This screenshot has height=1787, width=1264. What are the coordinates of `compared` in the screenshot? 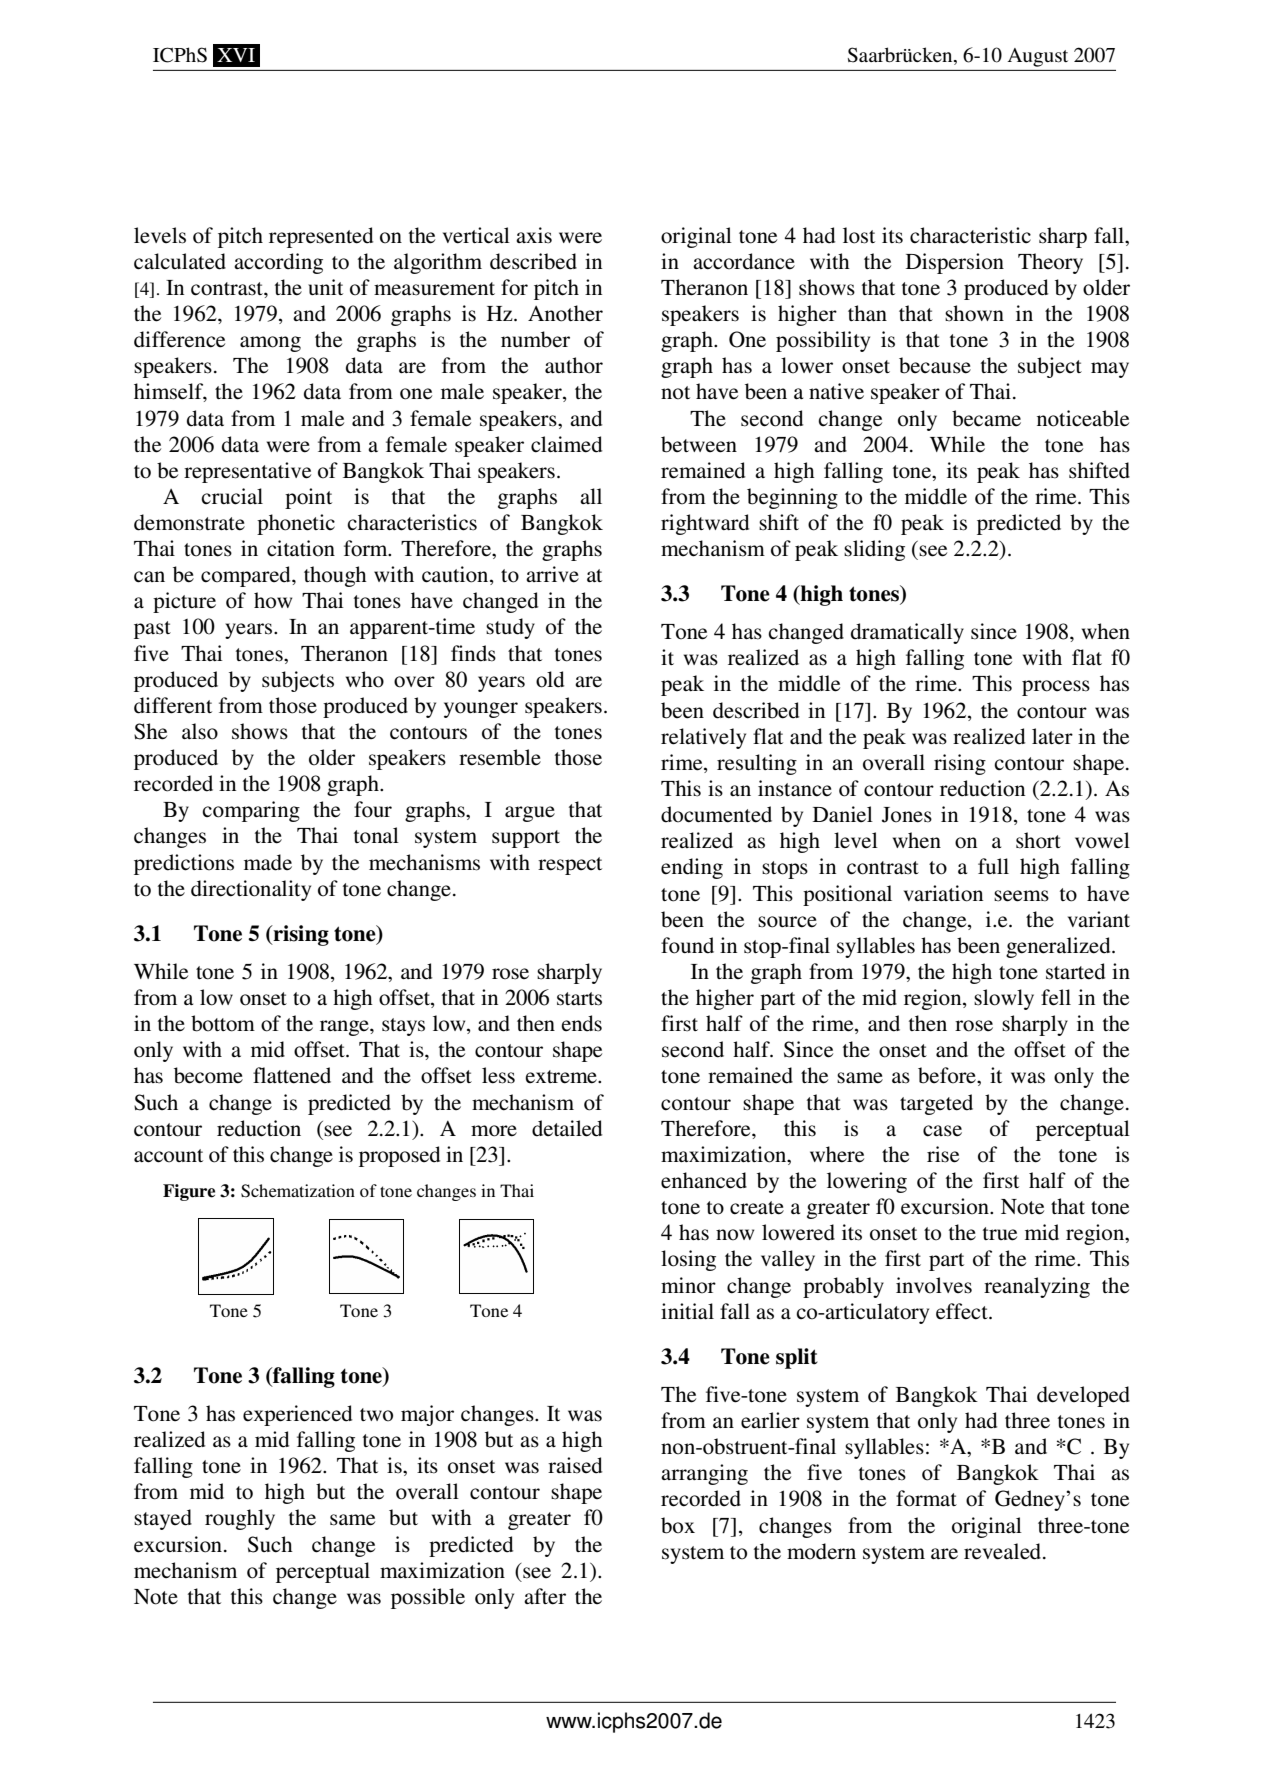 It's located at (247, 576).
